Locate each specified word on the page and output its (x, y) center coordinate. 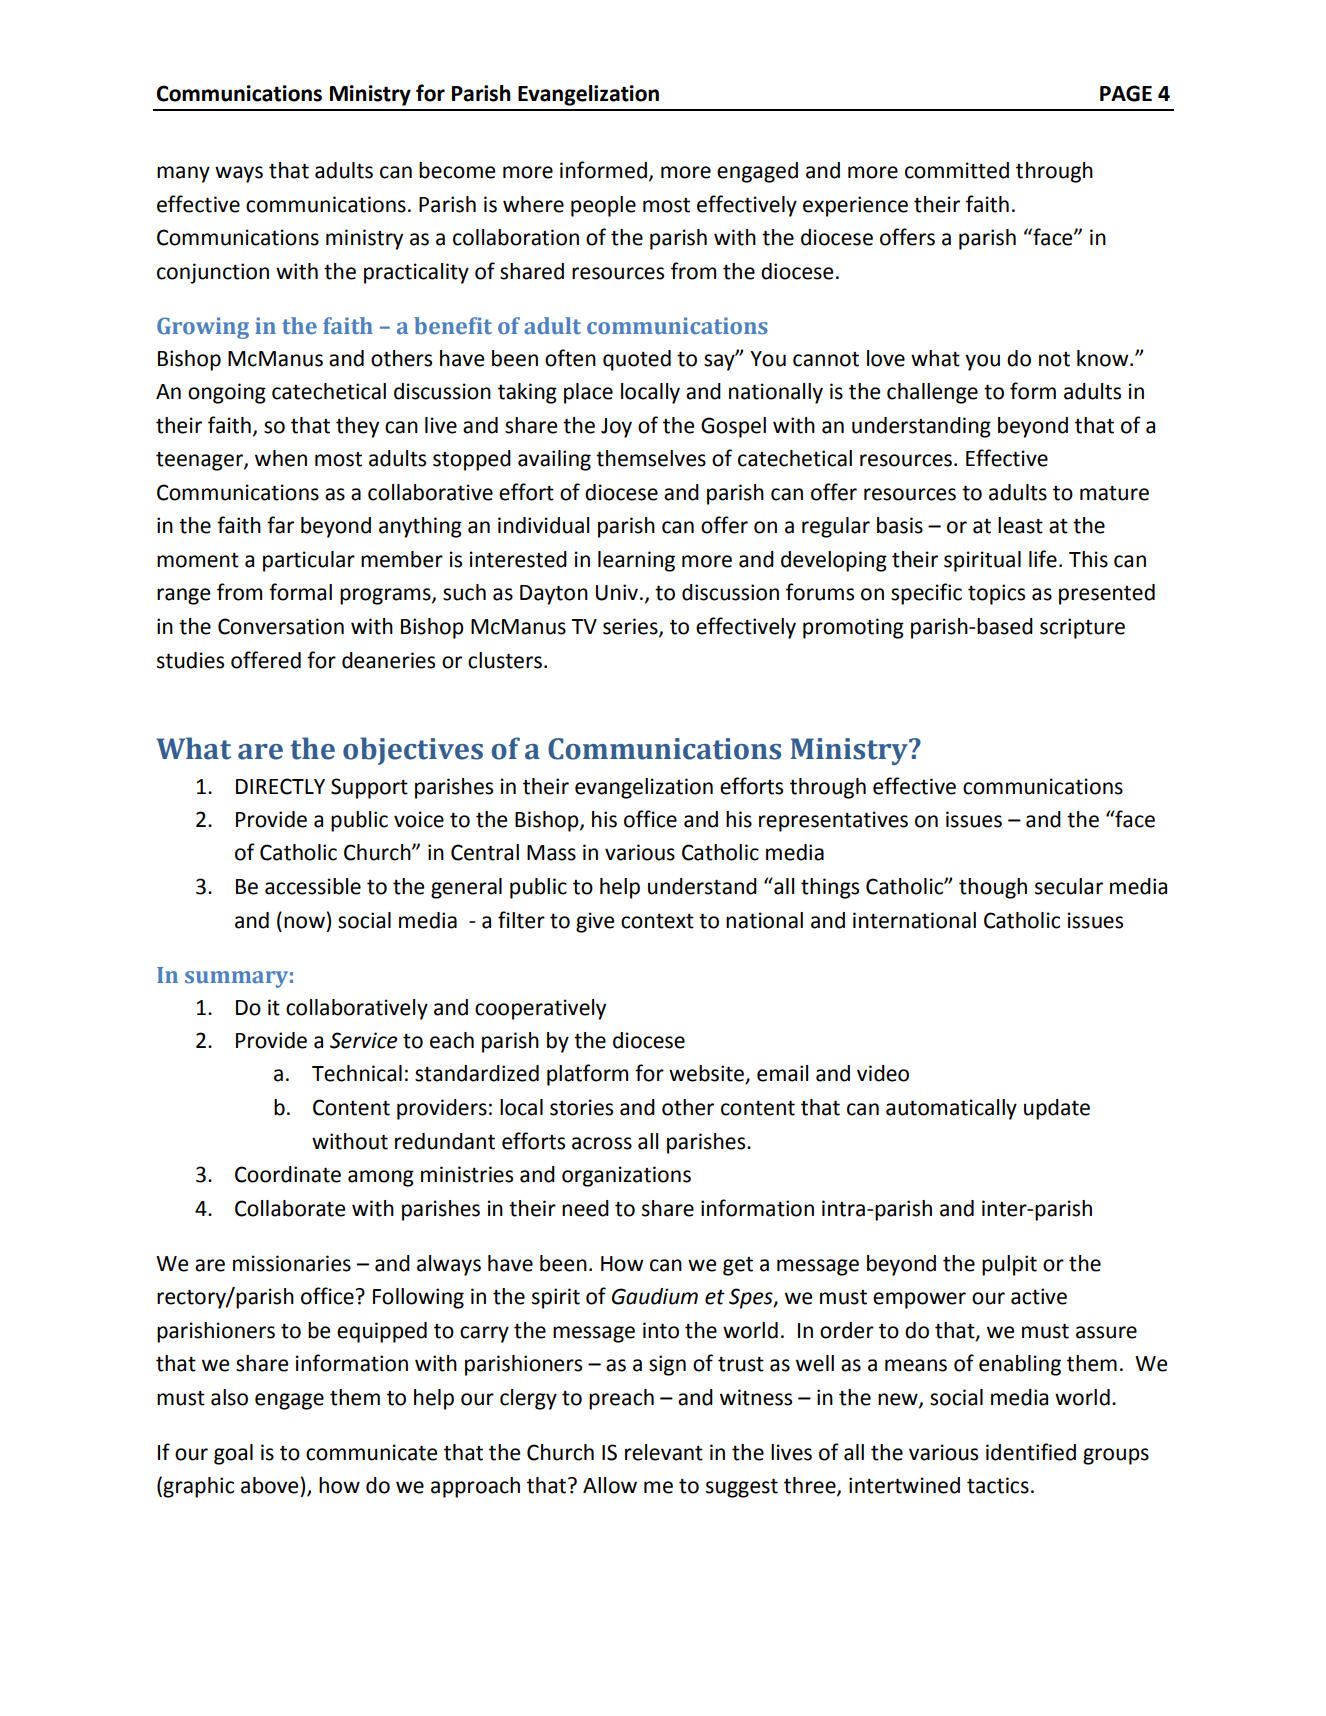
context (657, 921)
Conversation (281, 626)
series (631, 627)
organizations (626, 1176)
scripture (1082, 628)
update (1057, 1109)
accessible (313, 886)
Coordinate (288, 1174)
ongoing (227, 393)
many (183, 174)
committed (957, 170)
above (269, 1485)
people (603, 206)
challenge (932, 393)
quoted (637, 360)
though (993, 888)
